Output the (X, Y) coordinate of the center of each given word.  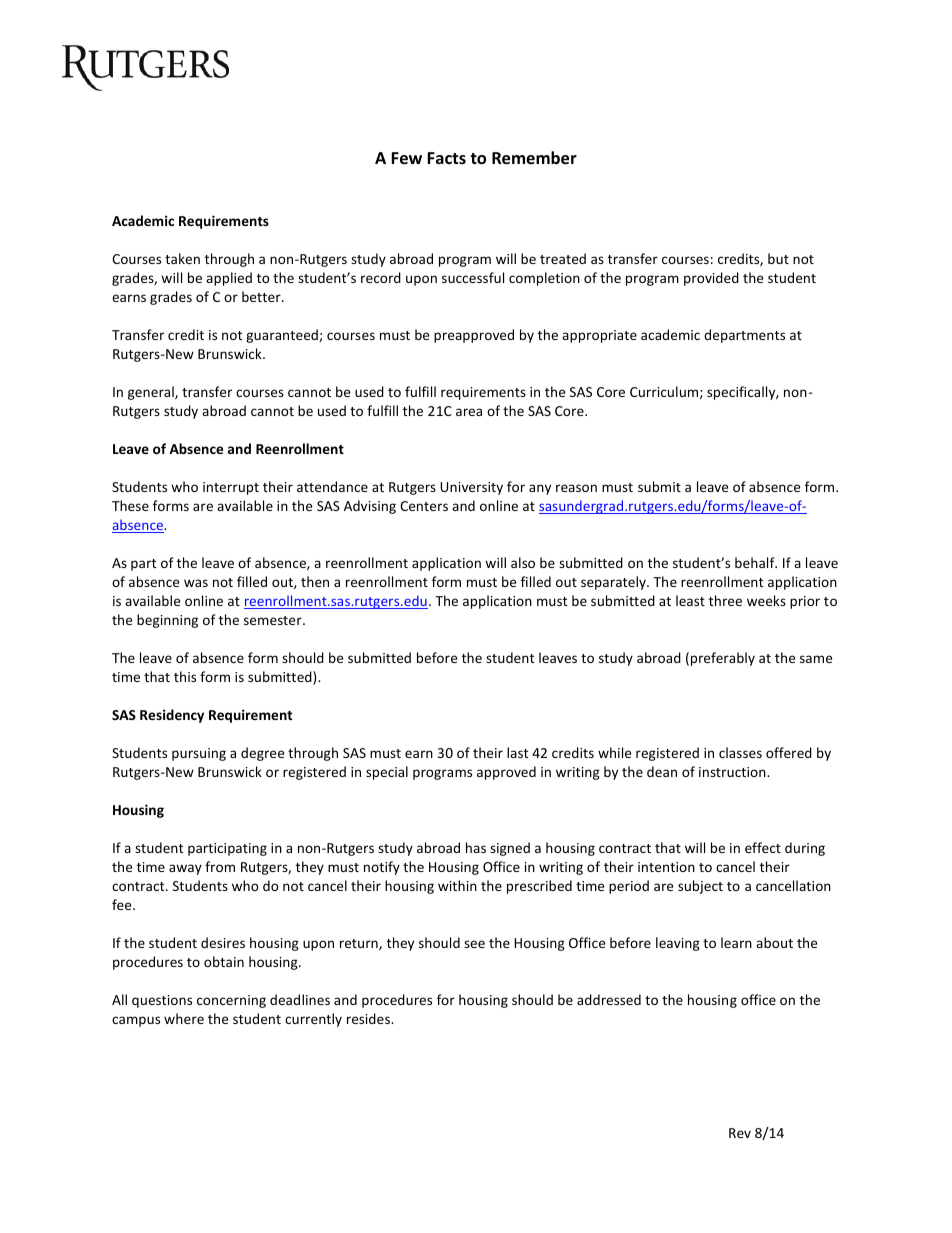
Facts (446, 158)
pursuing (199, 754)
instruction (733, 772)
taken (182, 258)
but (778, 258)
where (184, 1018)
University (471, 488)
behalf (756, 562)
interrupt (231, 488)
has (476, 847)
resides (370, 1018)
